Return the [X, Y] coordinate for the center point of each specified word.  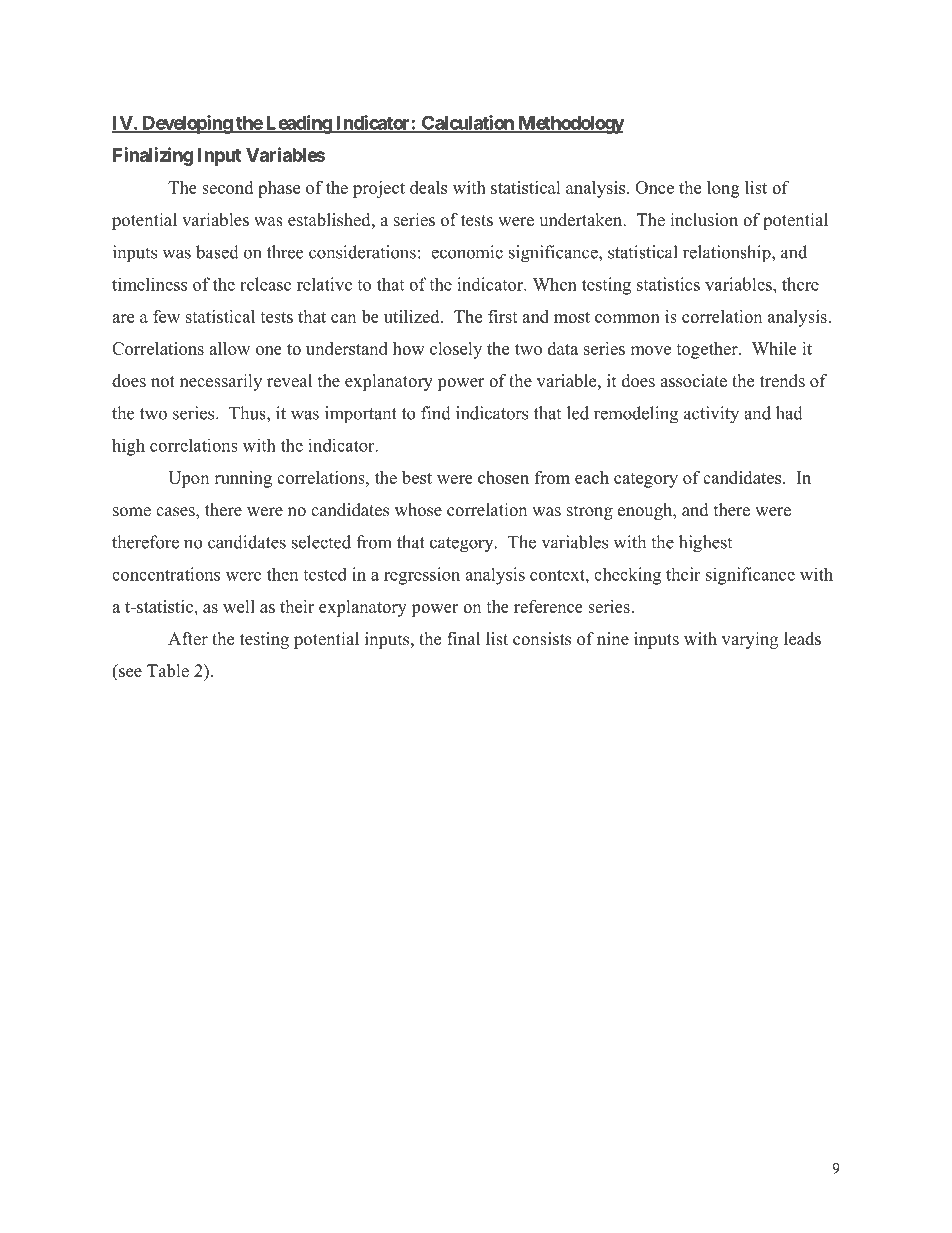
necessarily [221, 382]
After [188, 639]
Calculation [468, 123]
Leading [298, 124]
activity [711, 415]
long [723, 189]
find [436, 413]
